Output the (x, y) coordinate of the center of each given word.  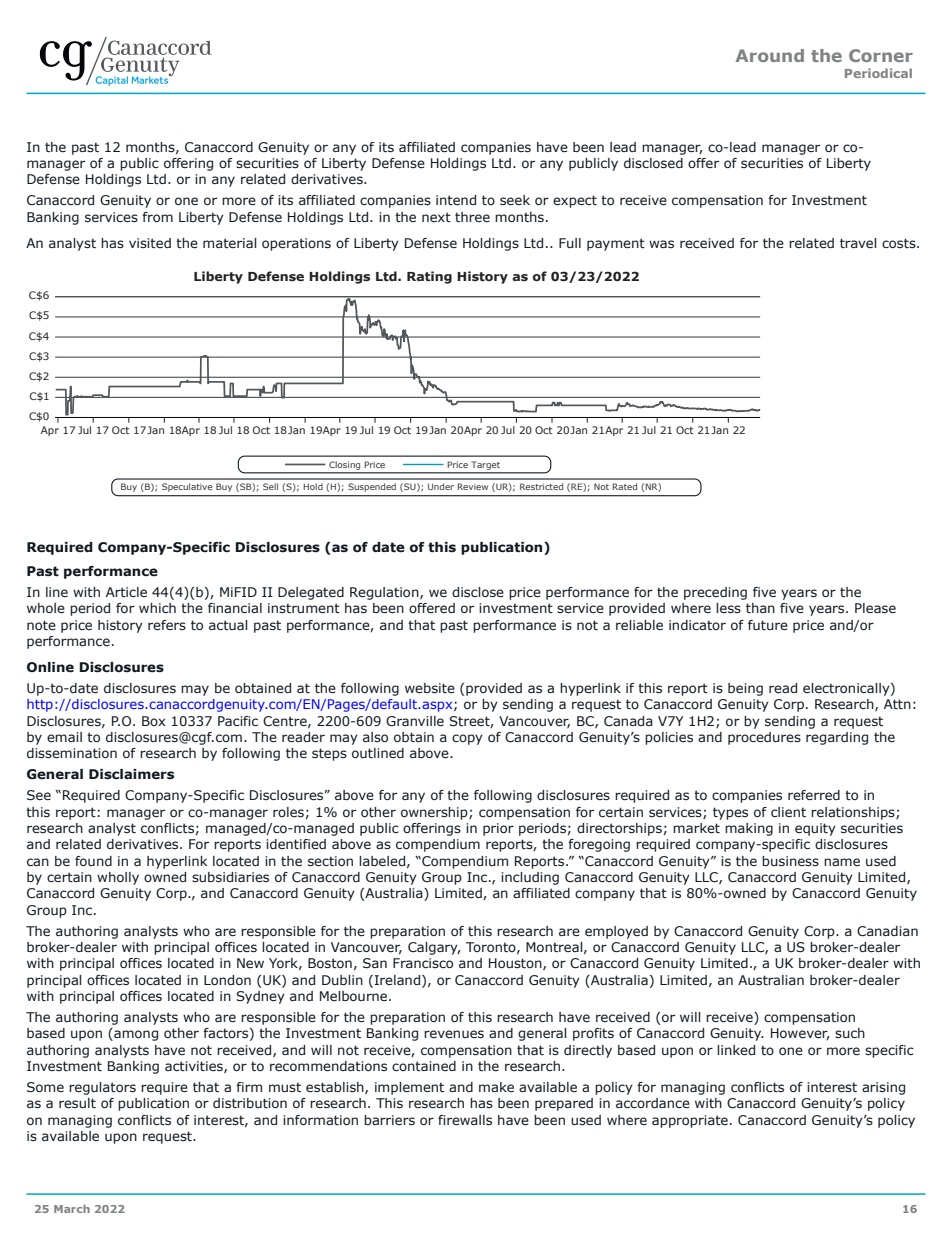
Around (770, 55)
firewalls (465, 1120)
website (430, 688)
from (157, 217)
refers (167, 625)
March (72, 1209)
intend (456, 200)
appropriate (690, 1121)
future (768, 625)
